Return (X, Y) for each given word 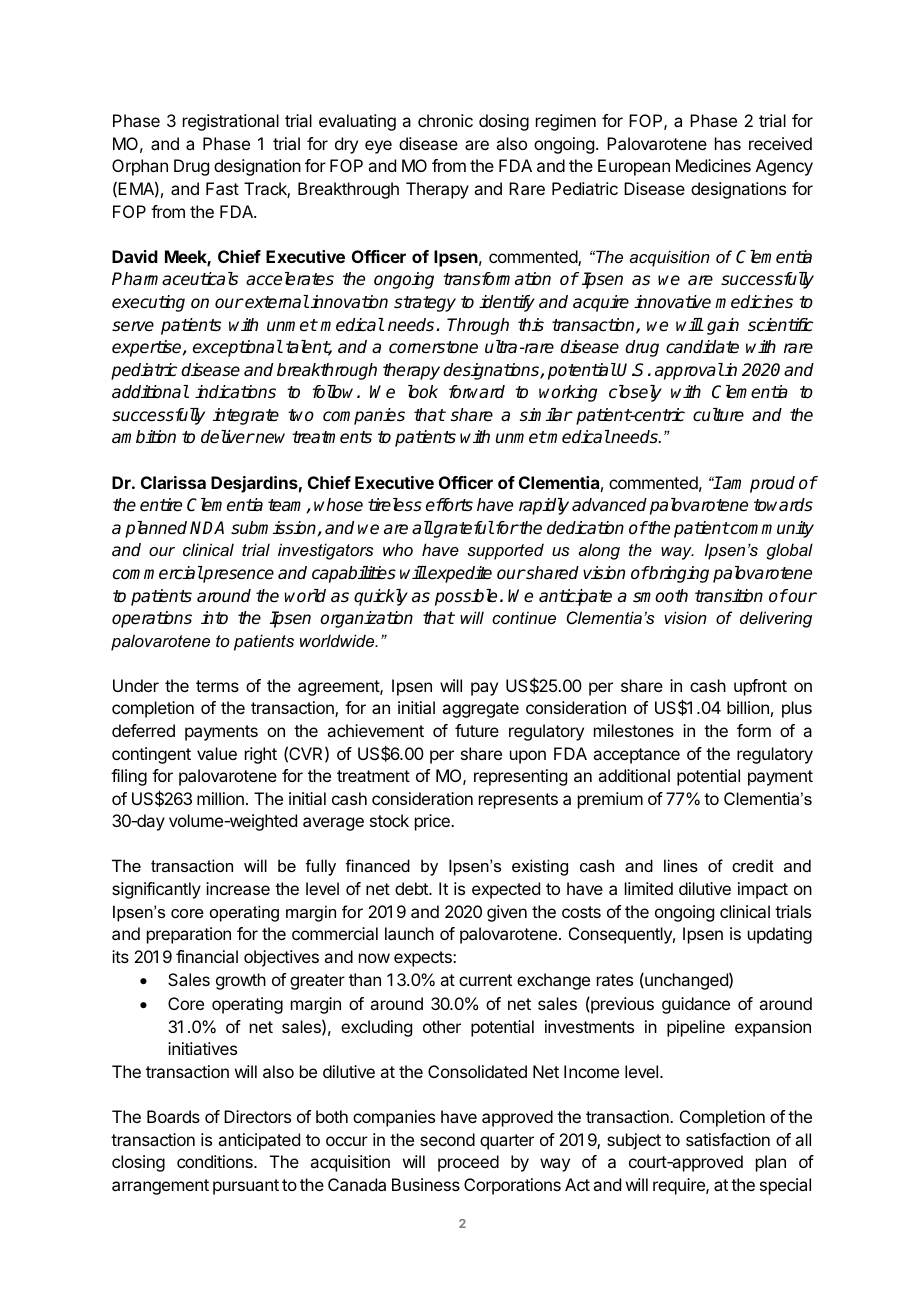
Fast (222, 188)
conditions (216, 1161)
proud (772, 484)
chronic (445, 120)
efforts (449, 505)
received (780, 143)
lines (681, 865)
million (220, 798)
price (433, 822)
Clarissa (173, 482)
